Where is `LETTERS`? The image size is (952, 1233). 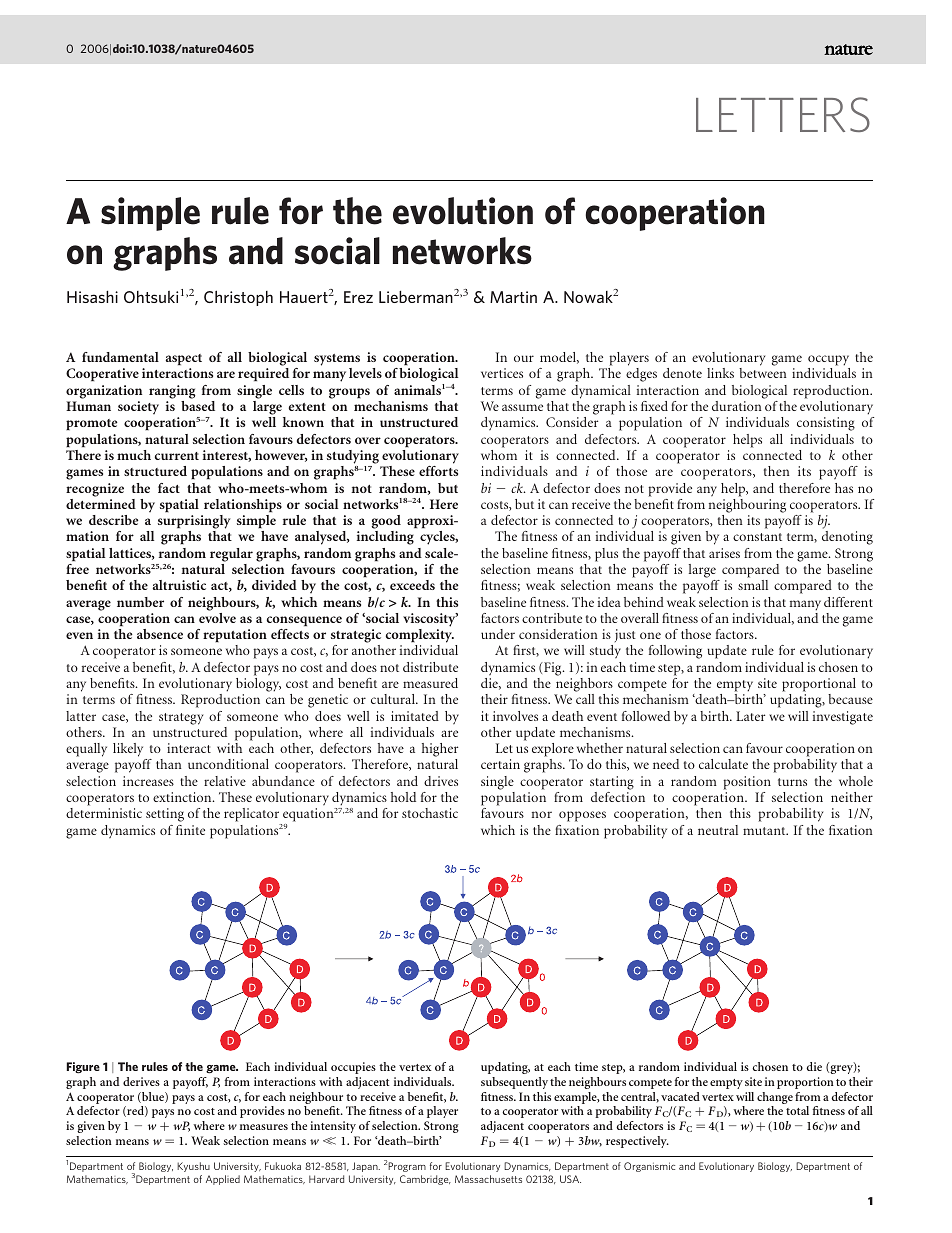
LETTERS is located at coordinates (783, 114).
